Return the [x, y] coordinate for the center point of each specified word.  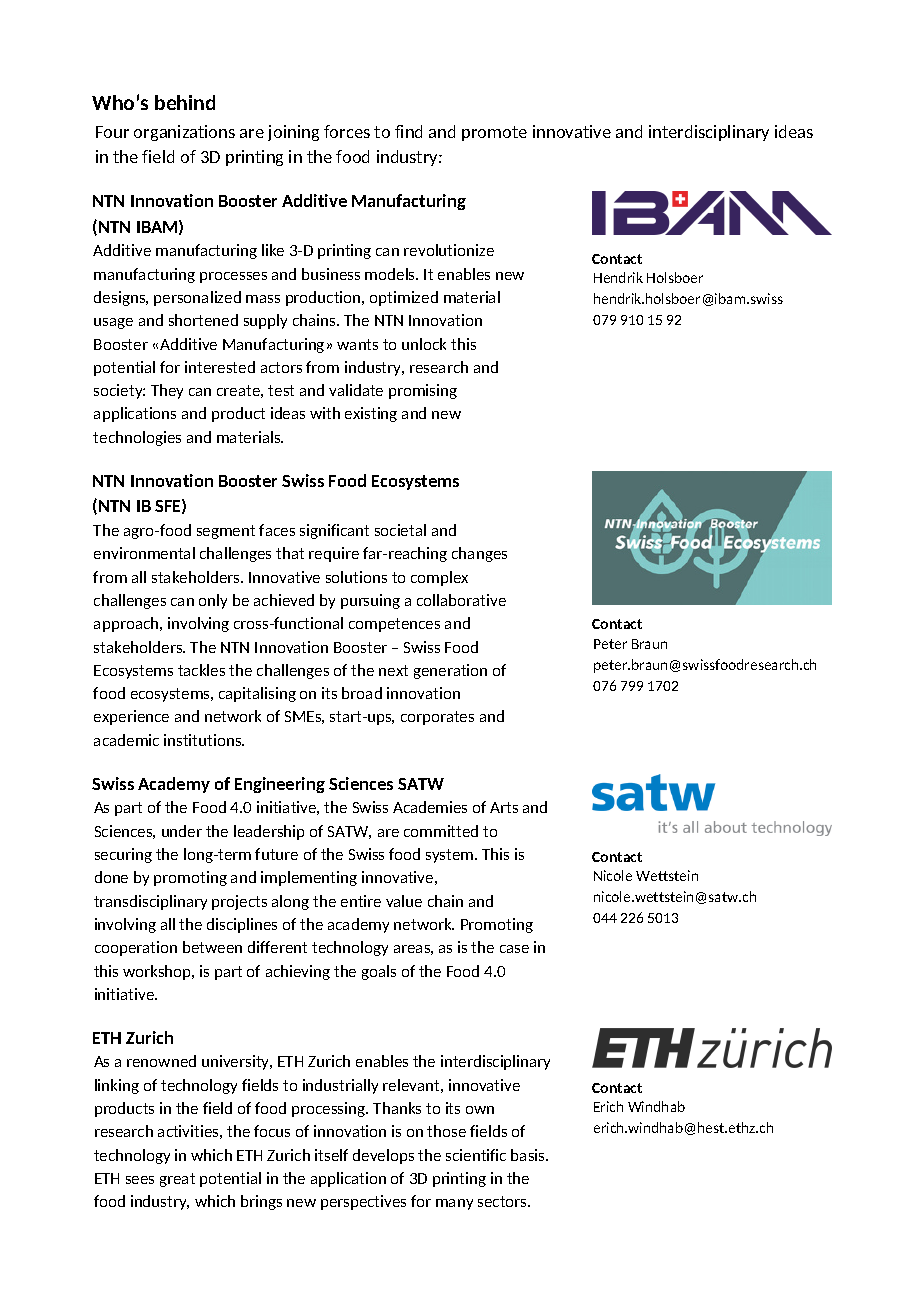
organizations [184, 133]
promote [494, 133]
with [325, 413]
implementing [309, 878]
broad [362, 693]
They [167, 391]
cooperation [136, 948]
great [177, 1180]
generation [450, 671]
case [514, 949]
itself [331, 1155]
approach [127, 624]
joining [293, 133]
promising [423, 391]
